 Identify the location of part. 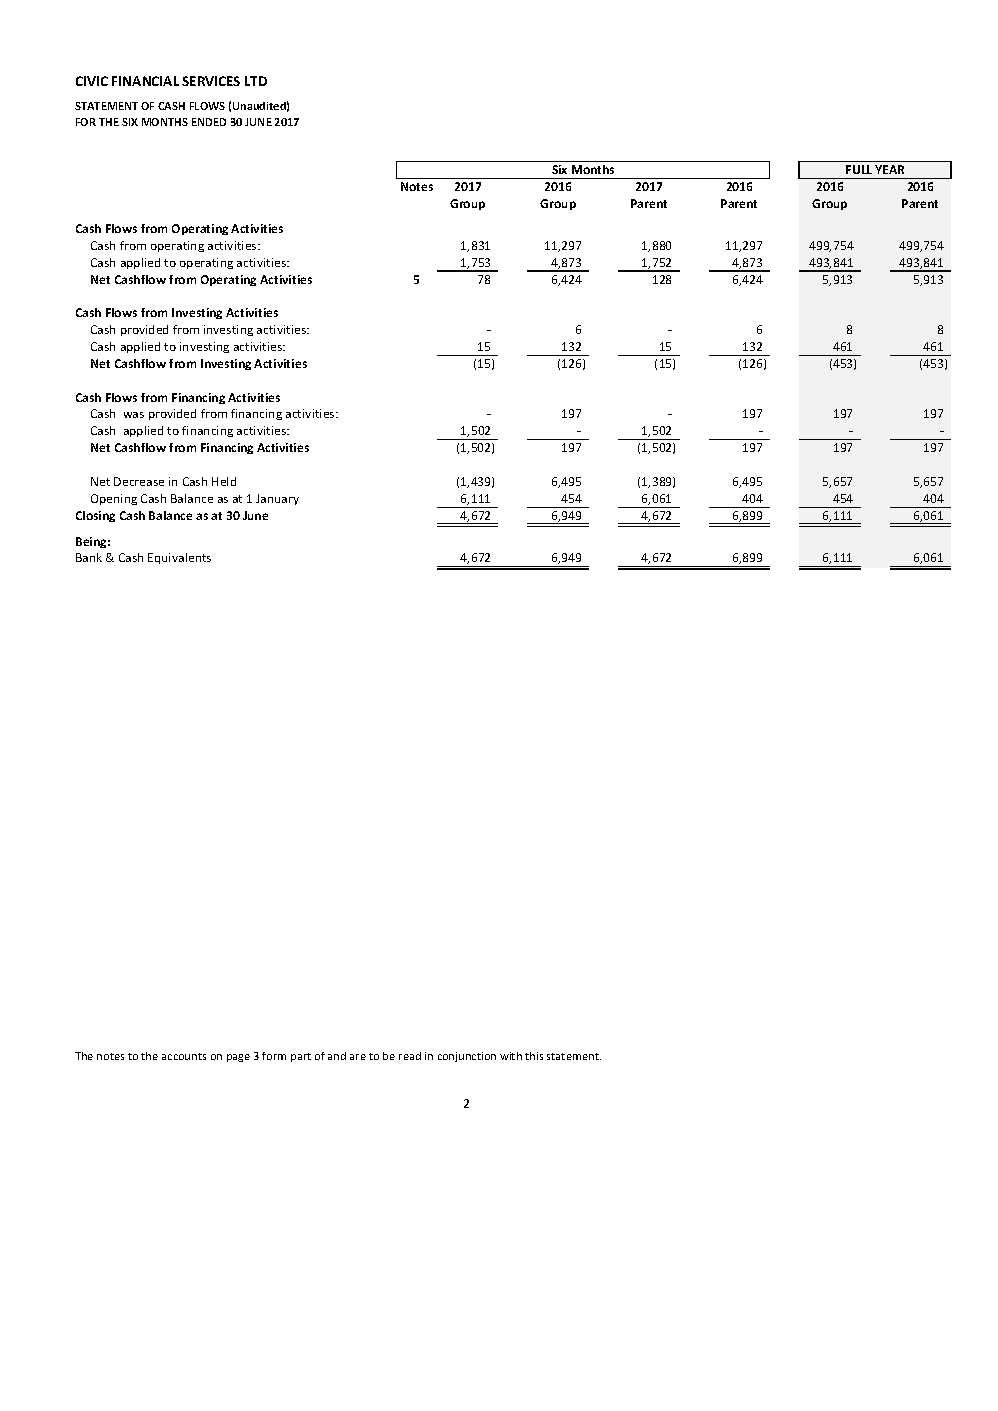
(301, 1057).
